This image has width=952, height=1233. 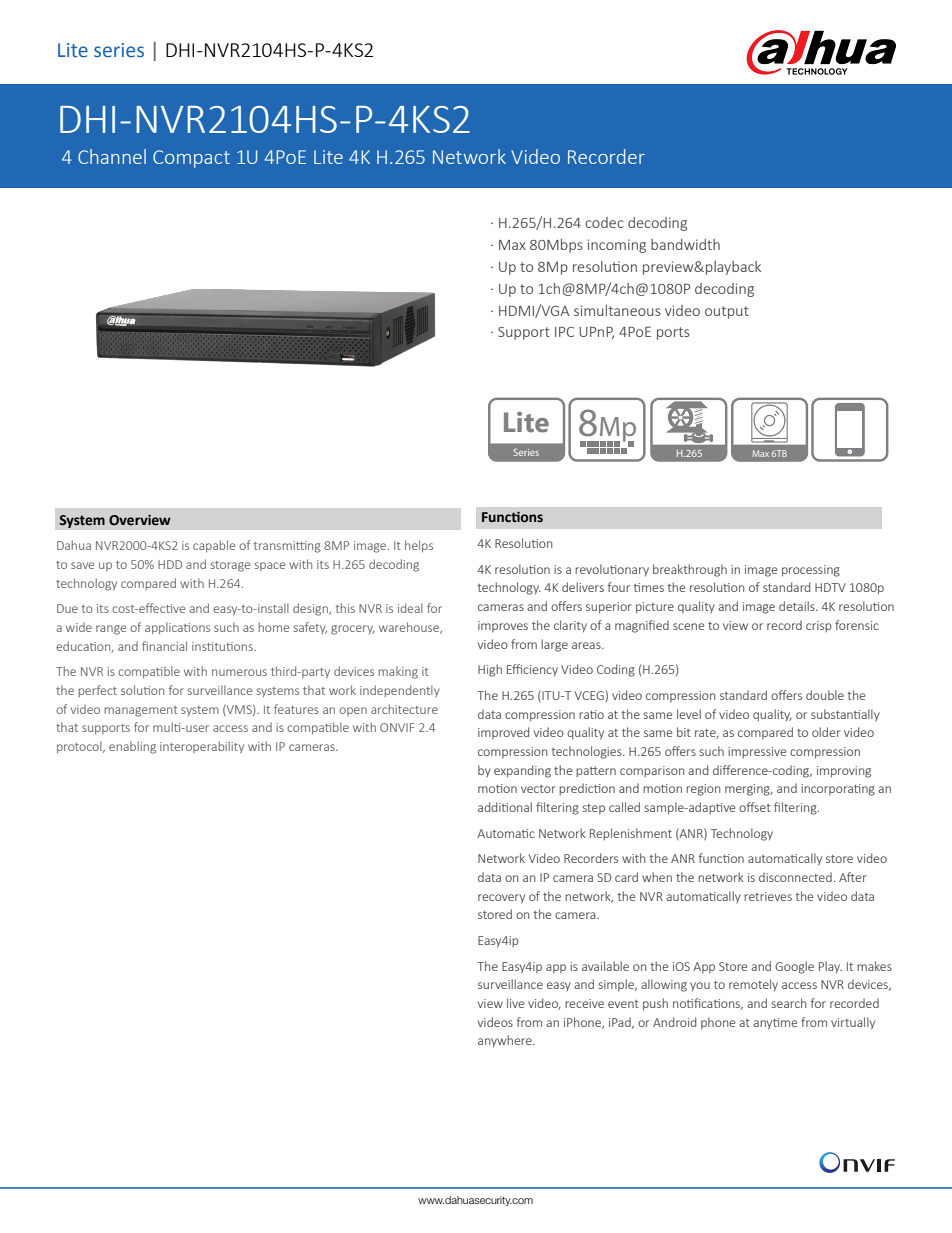 What do you see at coordinates (775, 1024) in the image?
I see `anytime` at bounding box center [775, 1024].
